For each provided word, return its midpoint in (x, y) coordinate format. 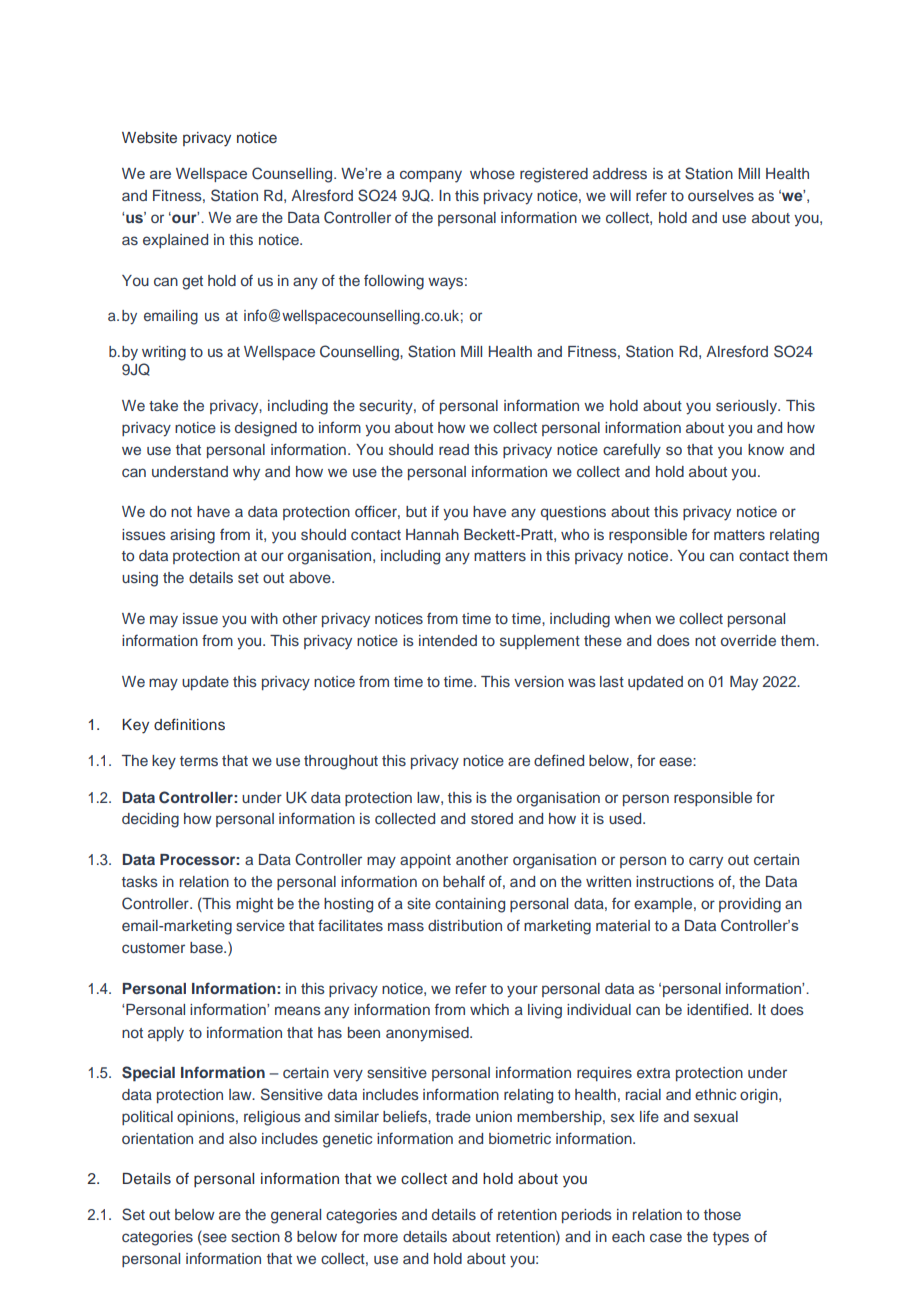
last (612, 681)
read (454, 449)
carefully (632, 451)
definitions (189, 724)
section (255, 1236)
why (246, 473)
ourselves (721, 195)
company (431, 176)
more (381, 1237)
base (207, 947)
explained (175, 241)
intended (448, 640)
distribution (465, 925)
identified (719, 1009)
